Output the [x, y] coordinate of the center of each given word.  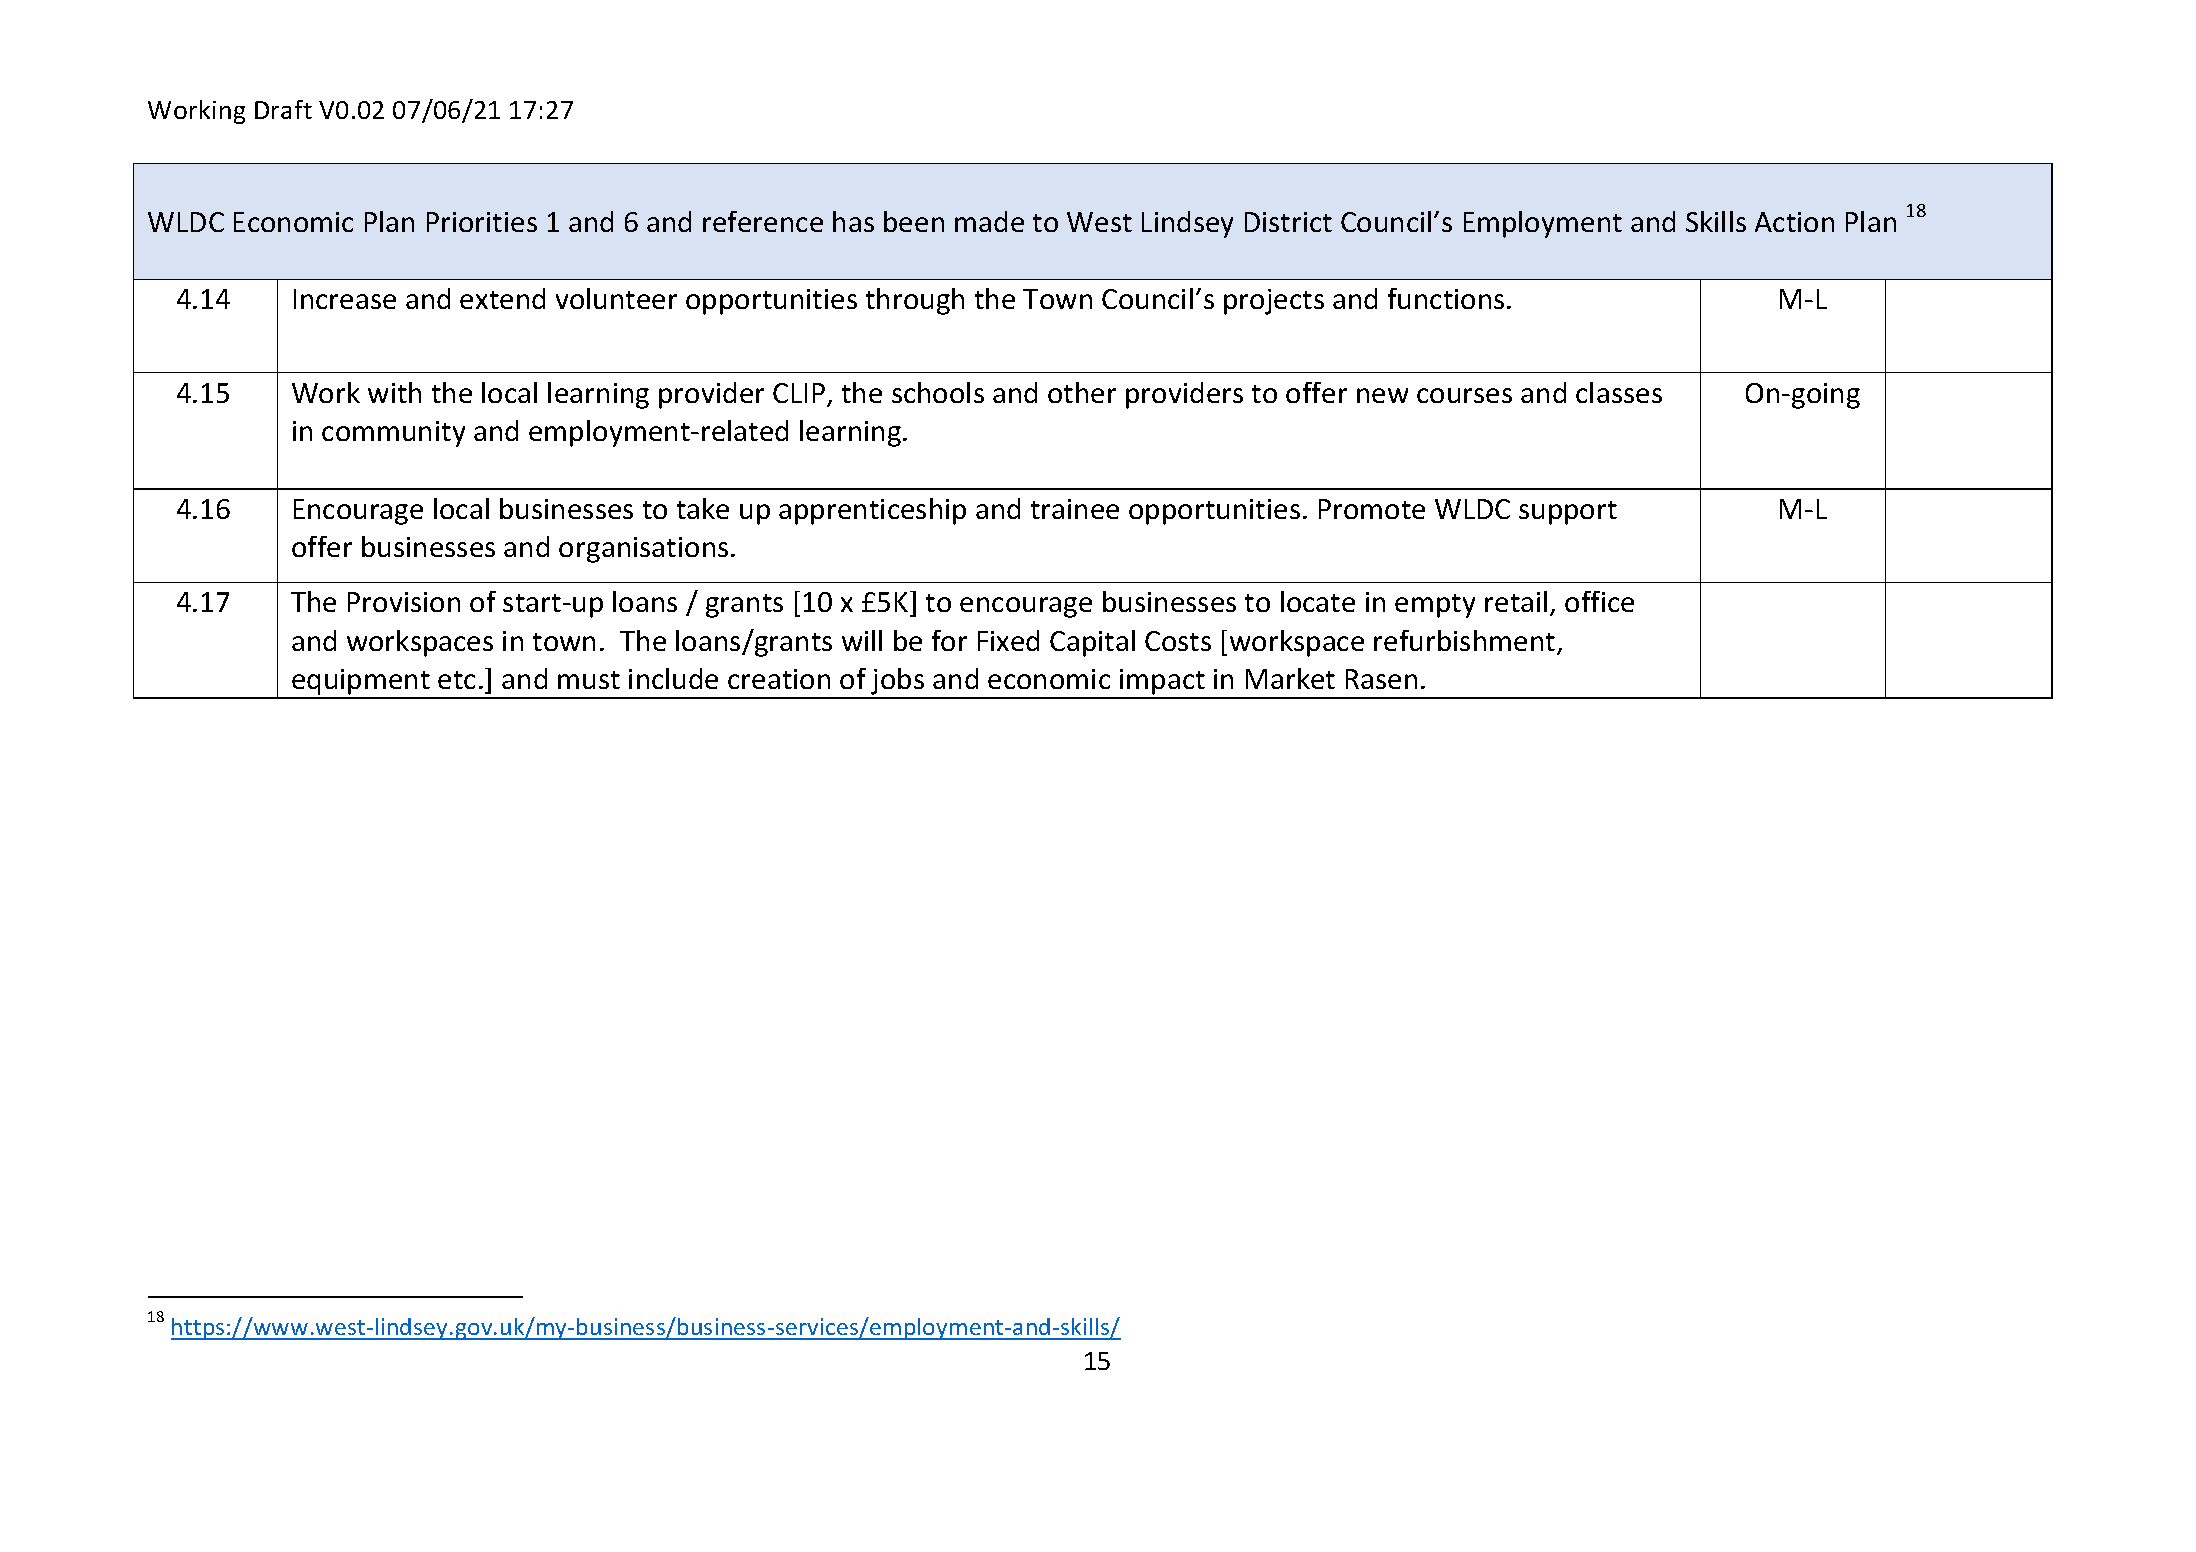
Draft [283, 109]
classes [1619, 392]
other [1082, 392]
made [989, 221]
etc [456, 680]
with [394, 392]
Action [1794, 222]
